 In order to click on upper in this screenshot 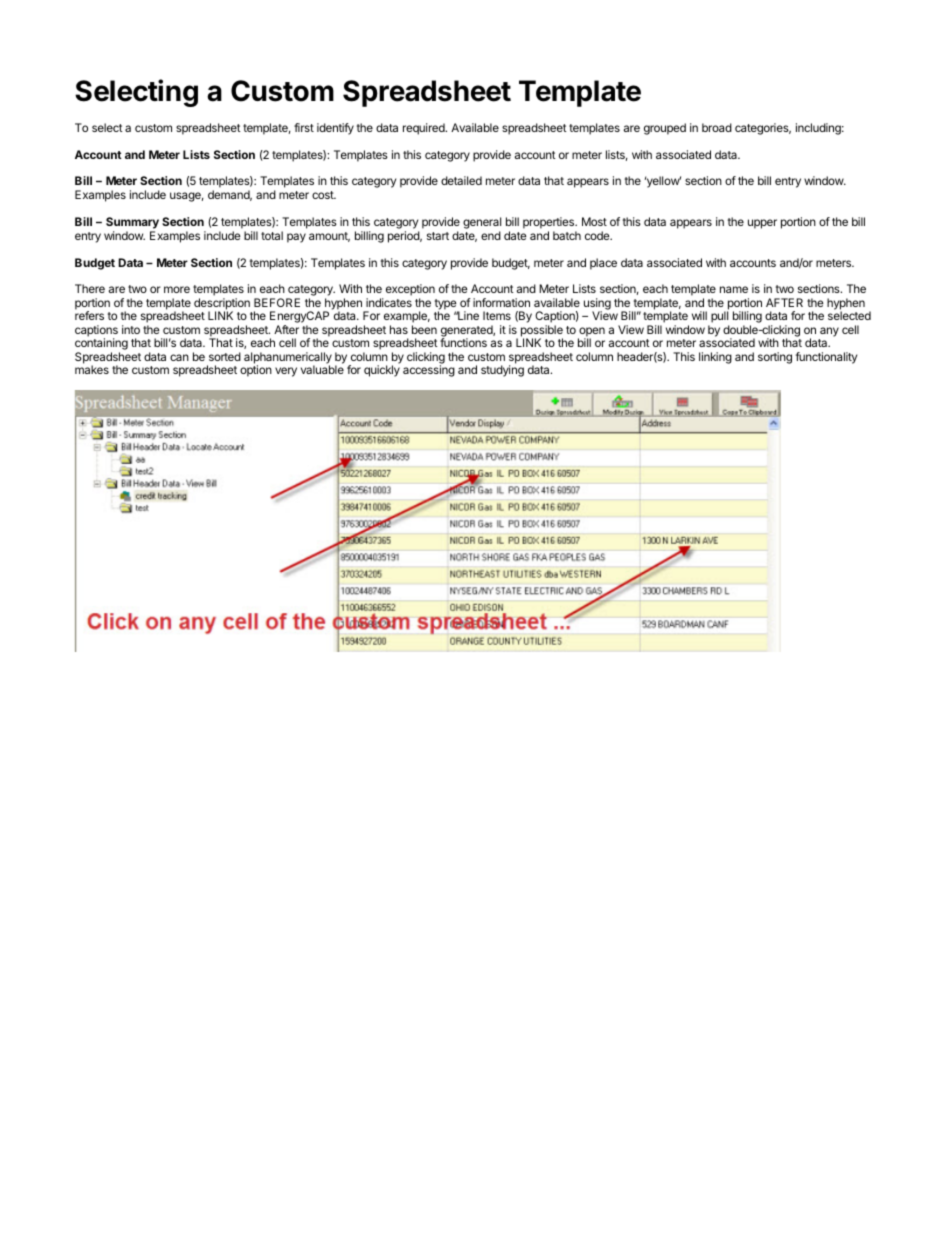, I will do `click(762, 224)`.
